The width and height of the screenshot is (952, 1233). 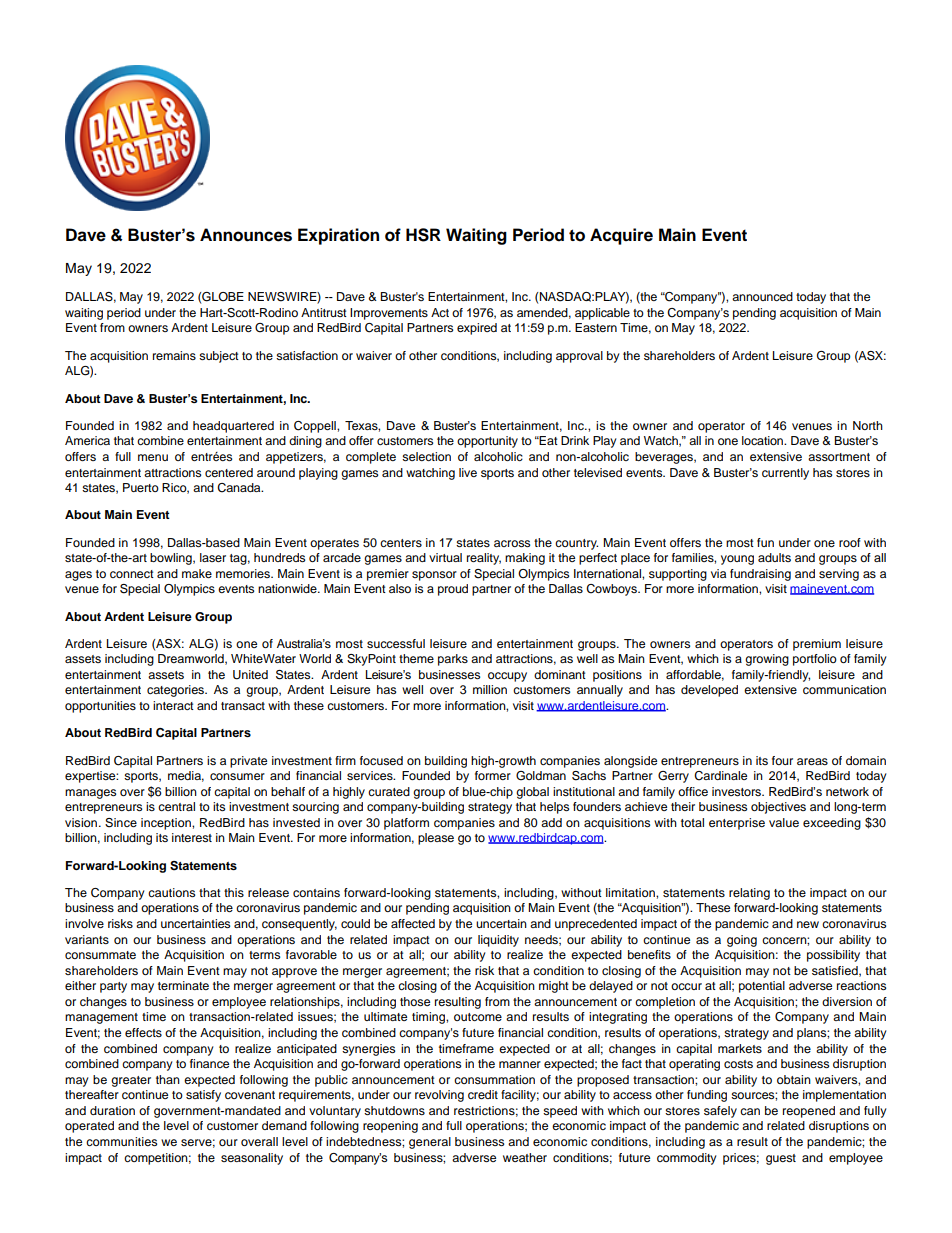 I want to click on general, so click(x=430, y=1143).
